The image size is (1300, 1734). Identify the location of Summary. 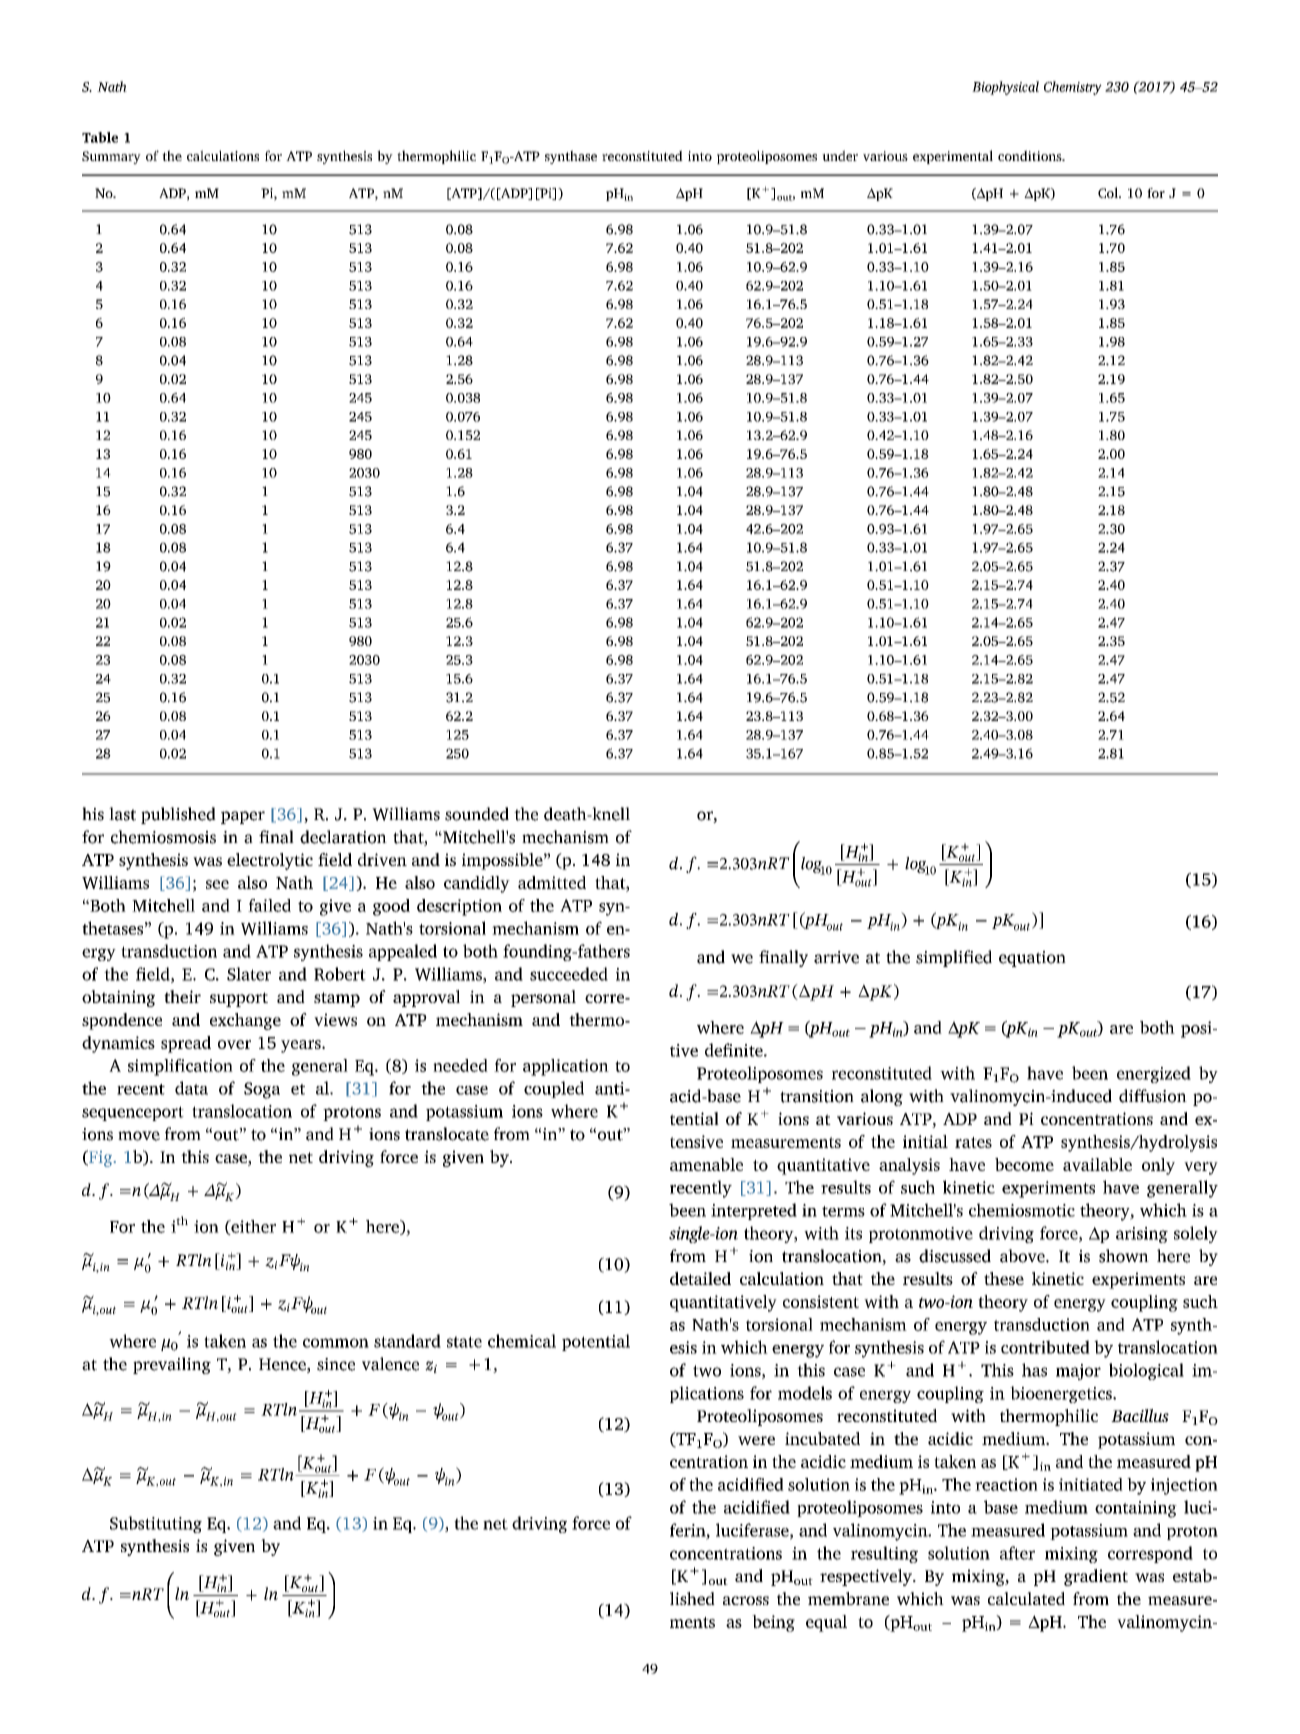
(111, 157).
